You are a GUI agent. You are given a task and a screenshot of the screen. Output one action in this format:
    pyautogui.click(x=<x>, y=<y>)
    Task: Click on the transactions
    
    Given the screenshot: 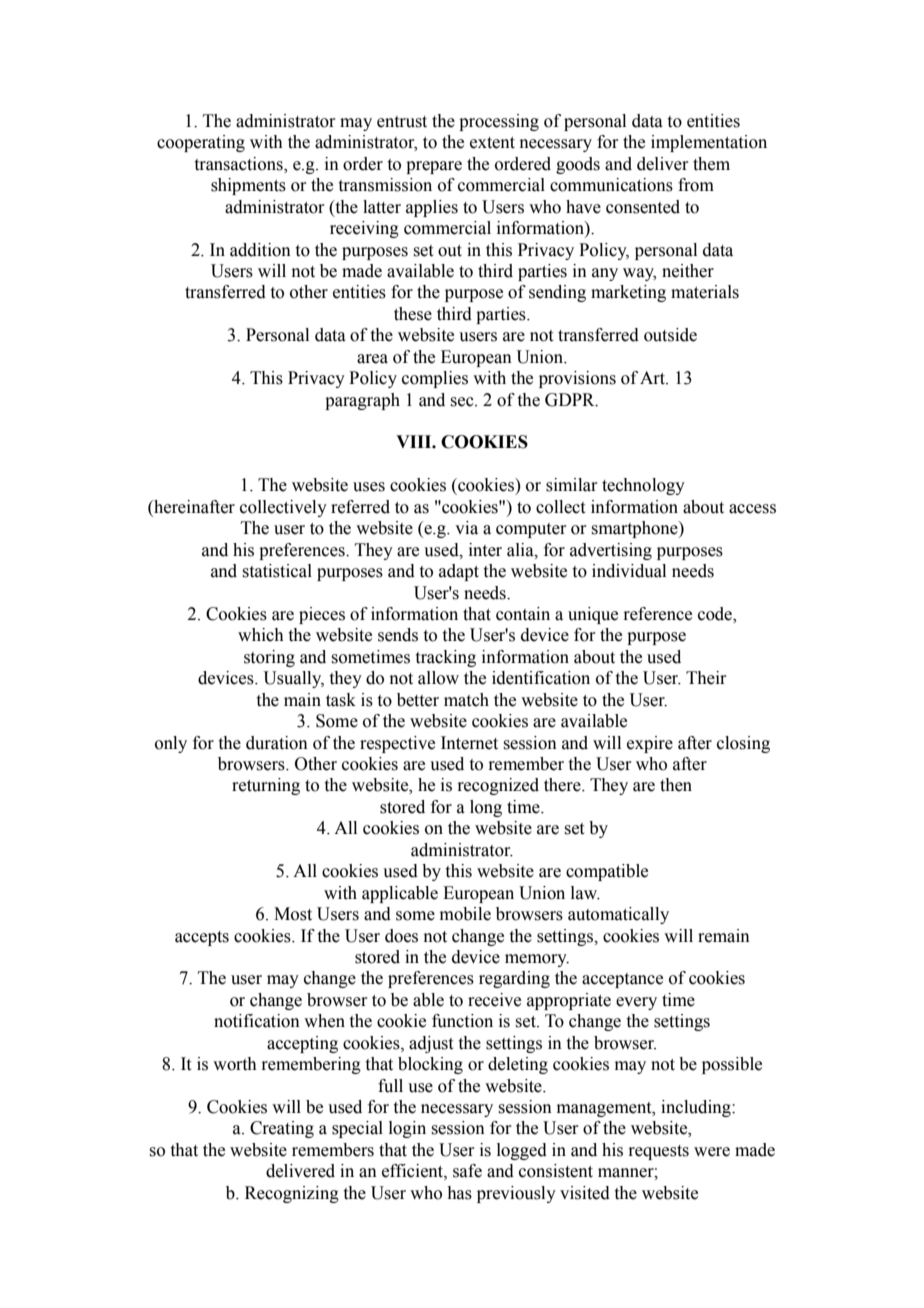 What is the action you would take?
    pyautogui.click(x=240, y=165)
